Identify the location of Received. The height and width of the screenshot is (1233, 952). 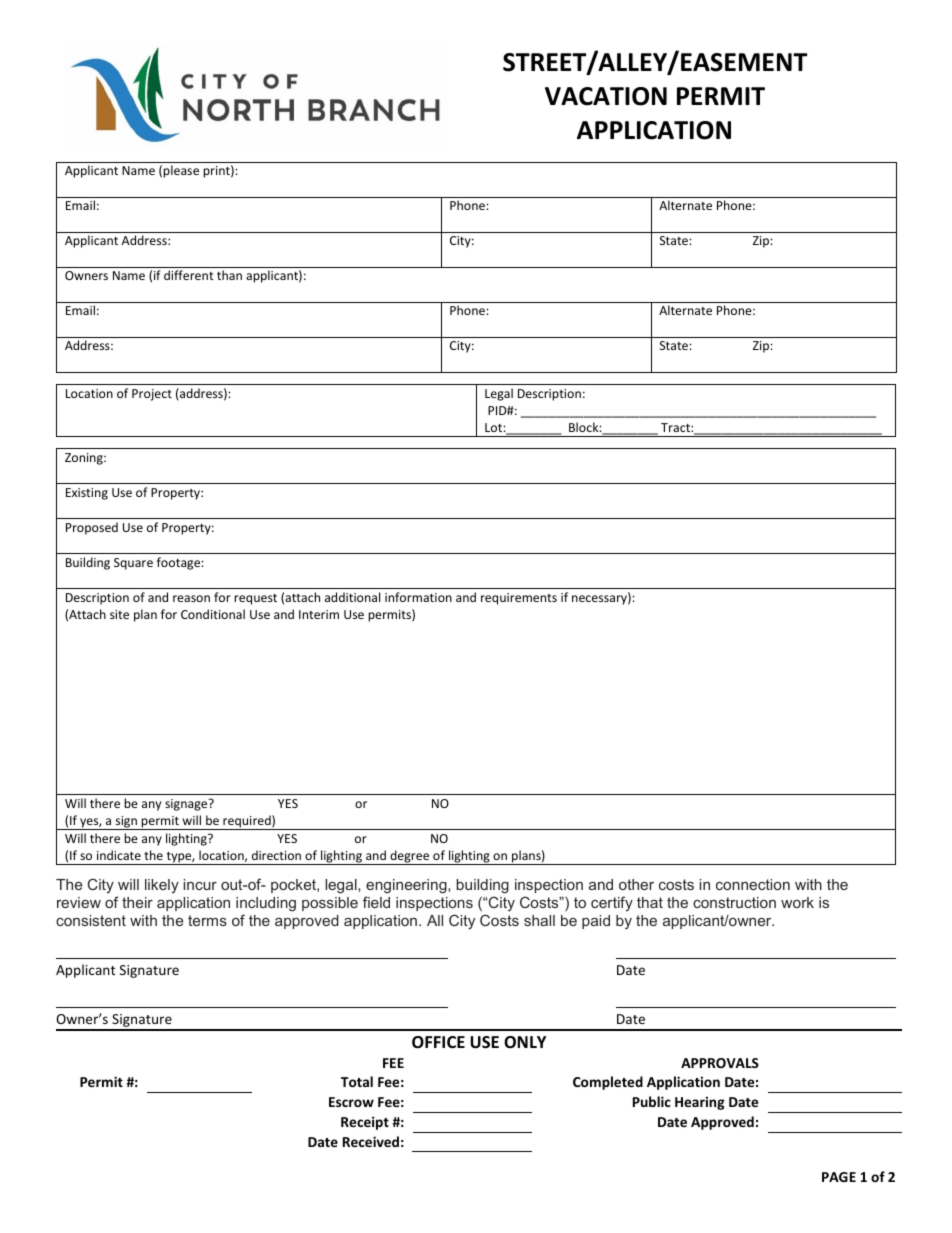
(371, 1141).
